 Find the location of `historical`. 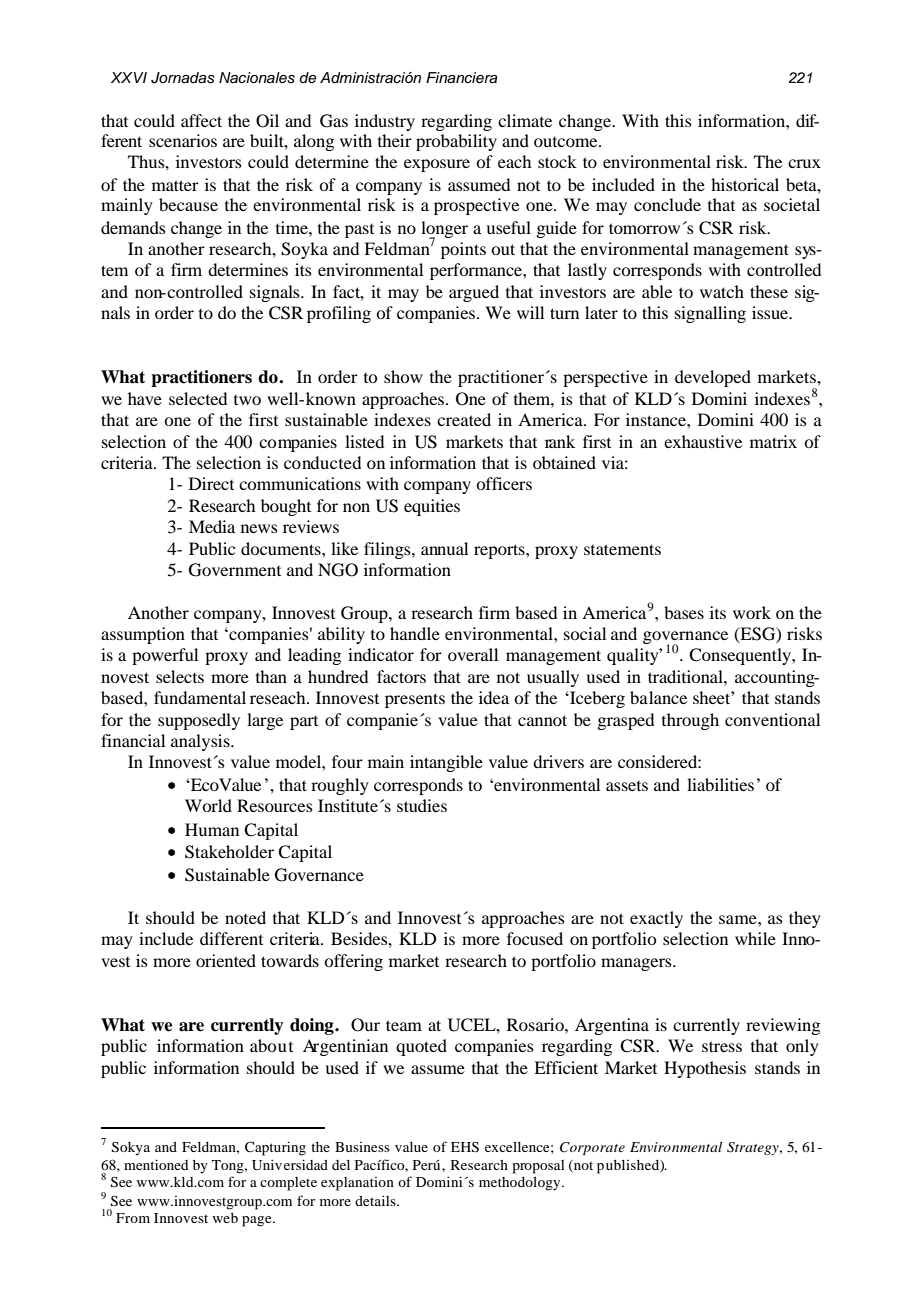

historical is located at coordinates (745, 184).
